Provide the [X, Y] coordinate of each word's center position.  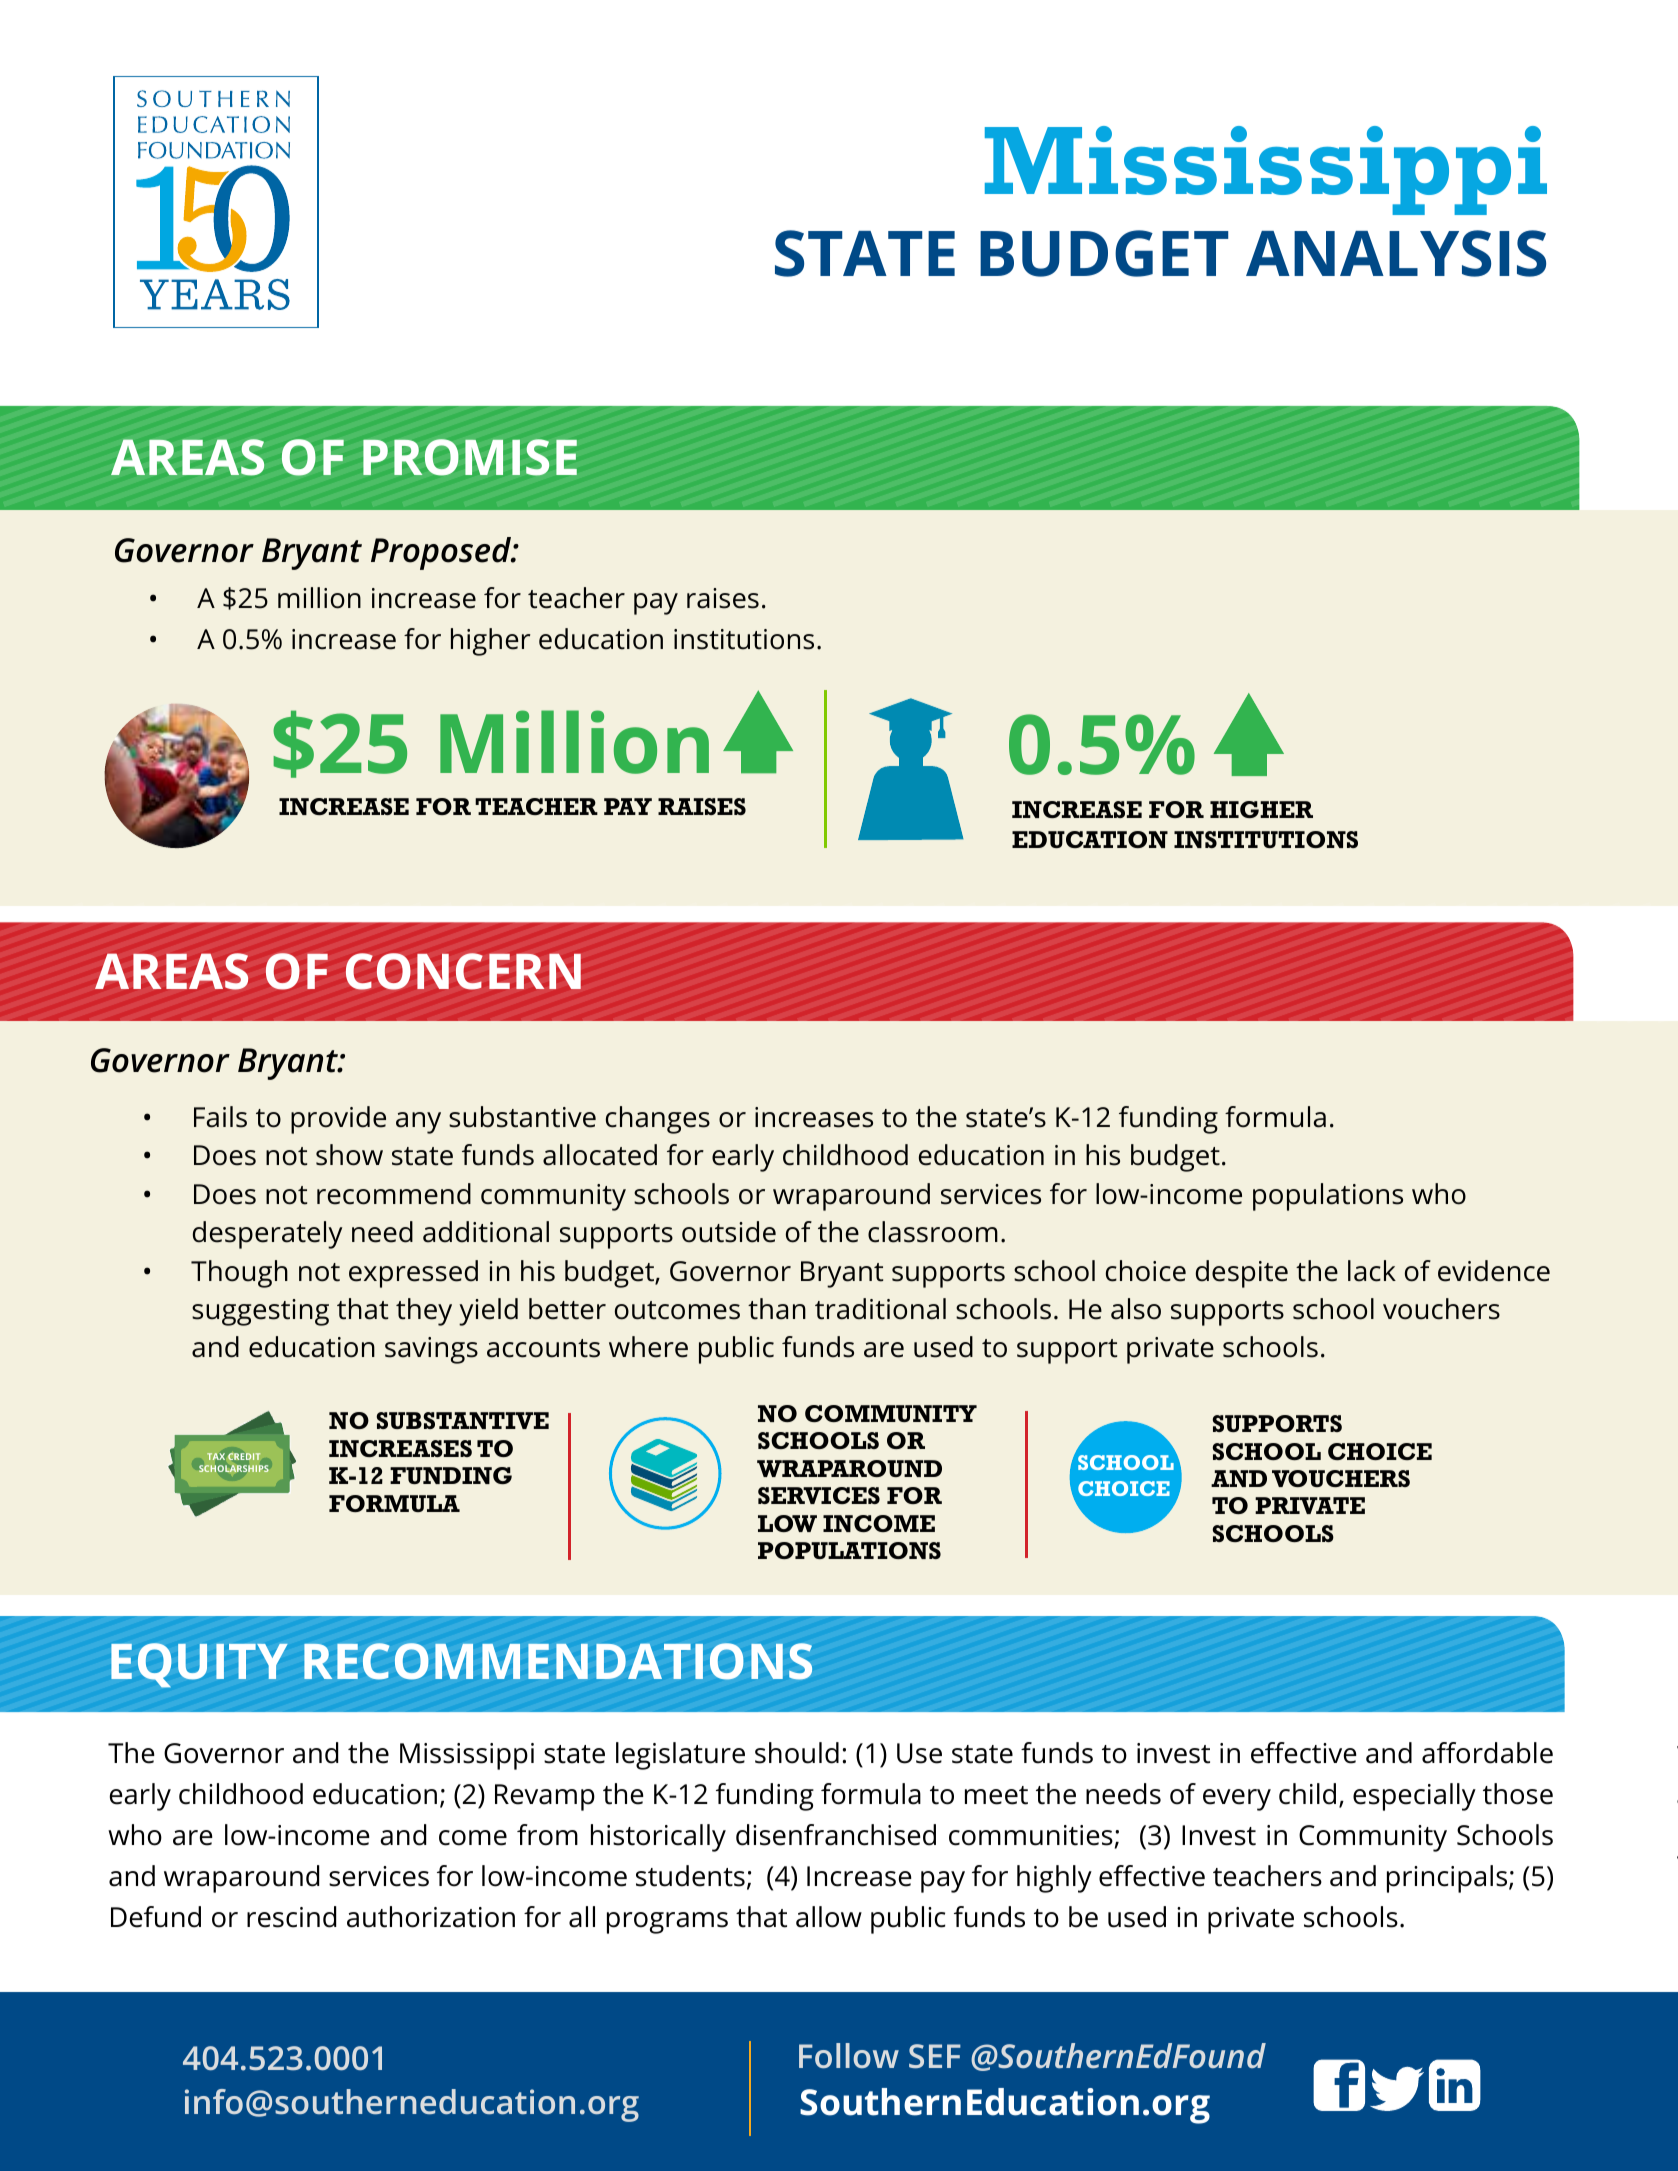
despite [1242, 1274]
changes [658, 1120]
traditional [880, 1309]
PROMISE [470, 457]
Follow [849, 2055]
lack [1372, 1271]
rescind [291, 1917]
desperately [267, 1235]
